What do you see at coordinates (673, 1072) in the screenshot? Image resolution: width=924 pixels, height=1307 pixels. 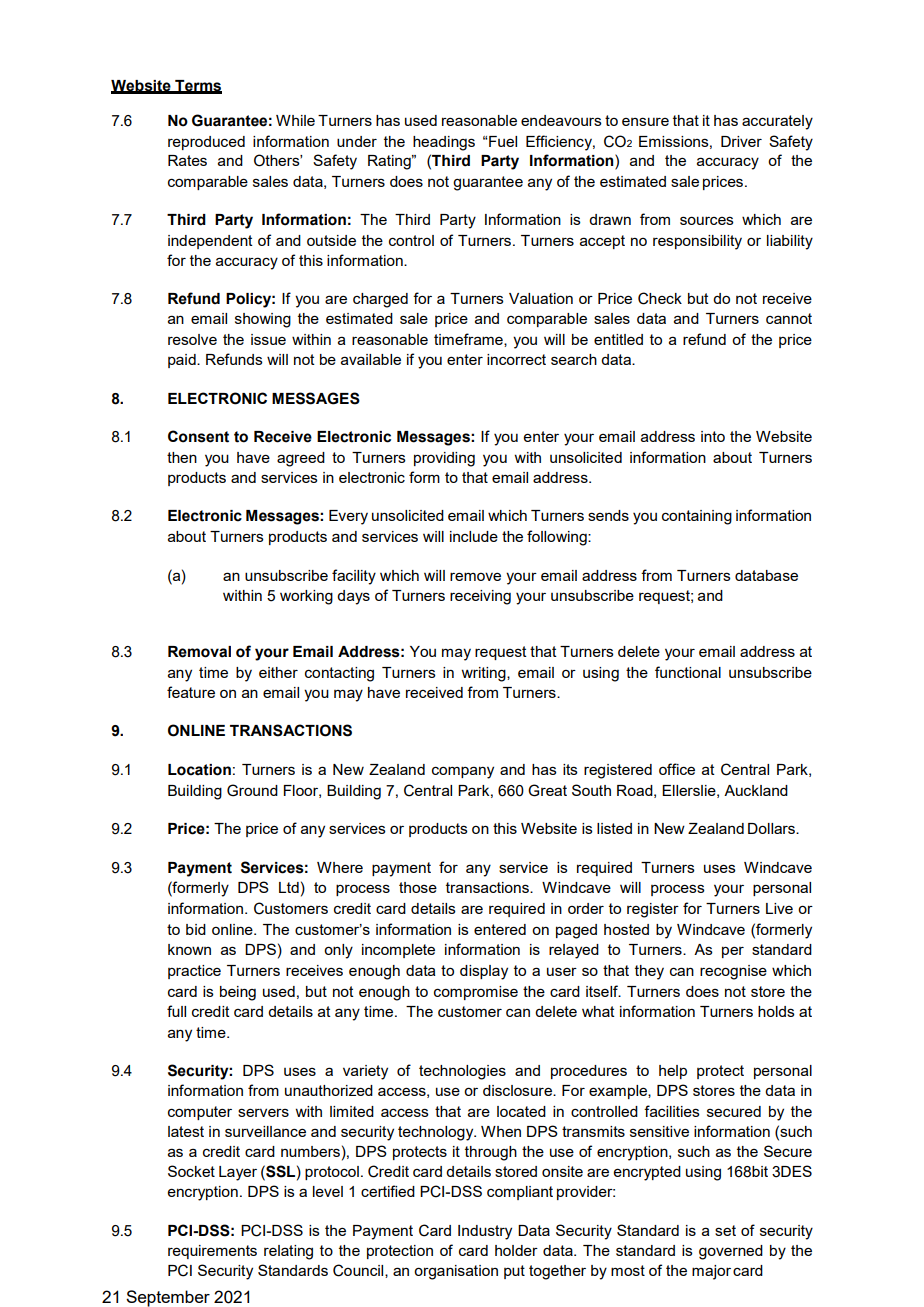 I see `help` at bounding box center [673, 1072].
